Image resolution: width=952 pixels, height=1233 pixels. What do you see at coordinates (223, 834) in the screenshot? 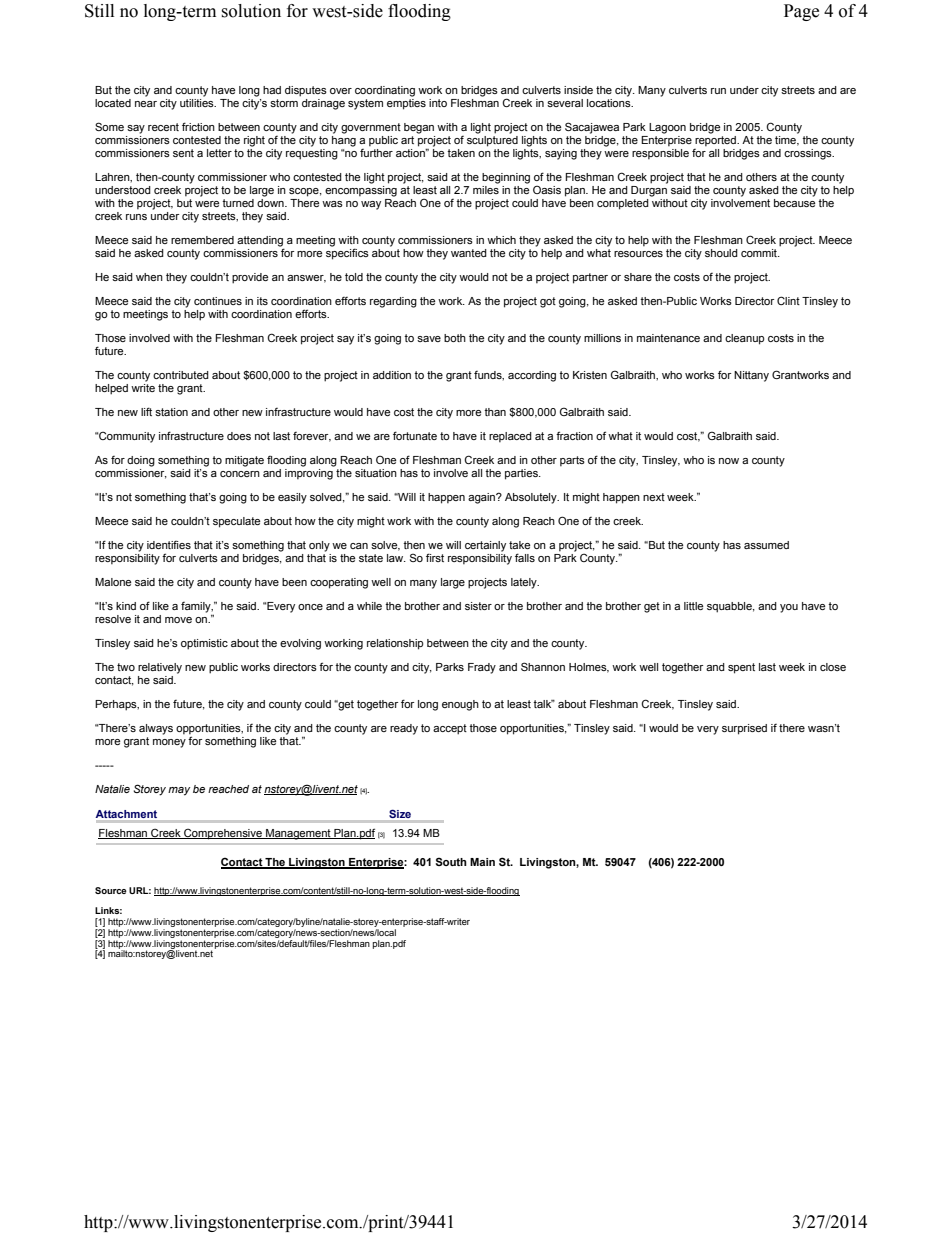
I see `Comprehensive` at bounding box center [223, 834].
